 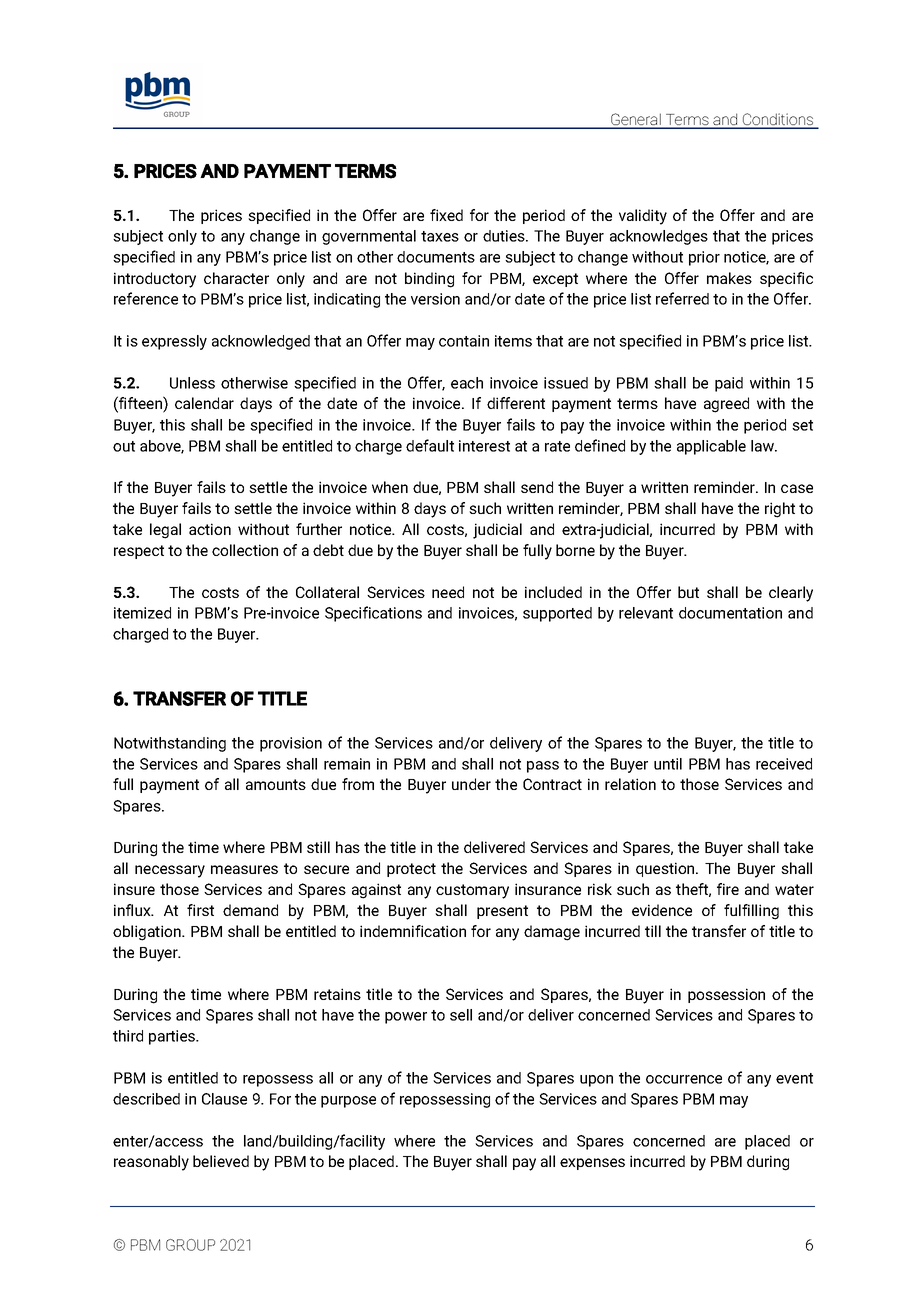 What do you see at coordinates (142, 613) in the page?
I see `itemized` at bounding box center [142, 613].
